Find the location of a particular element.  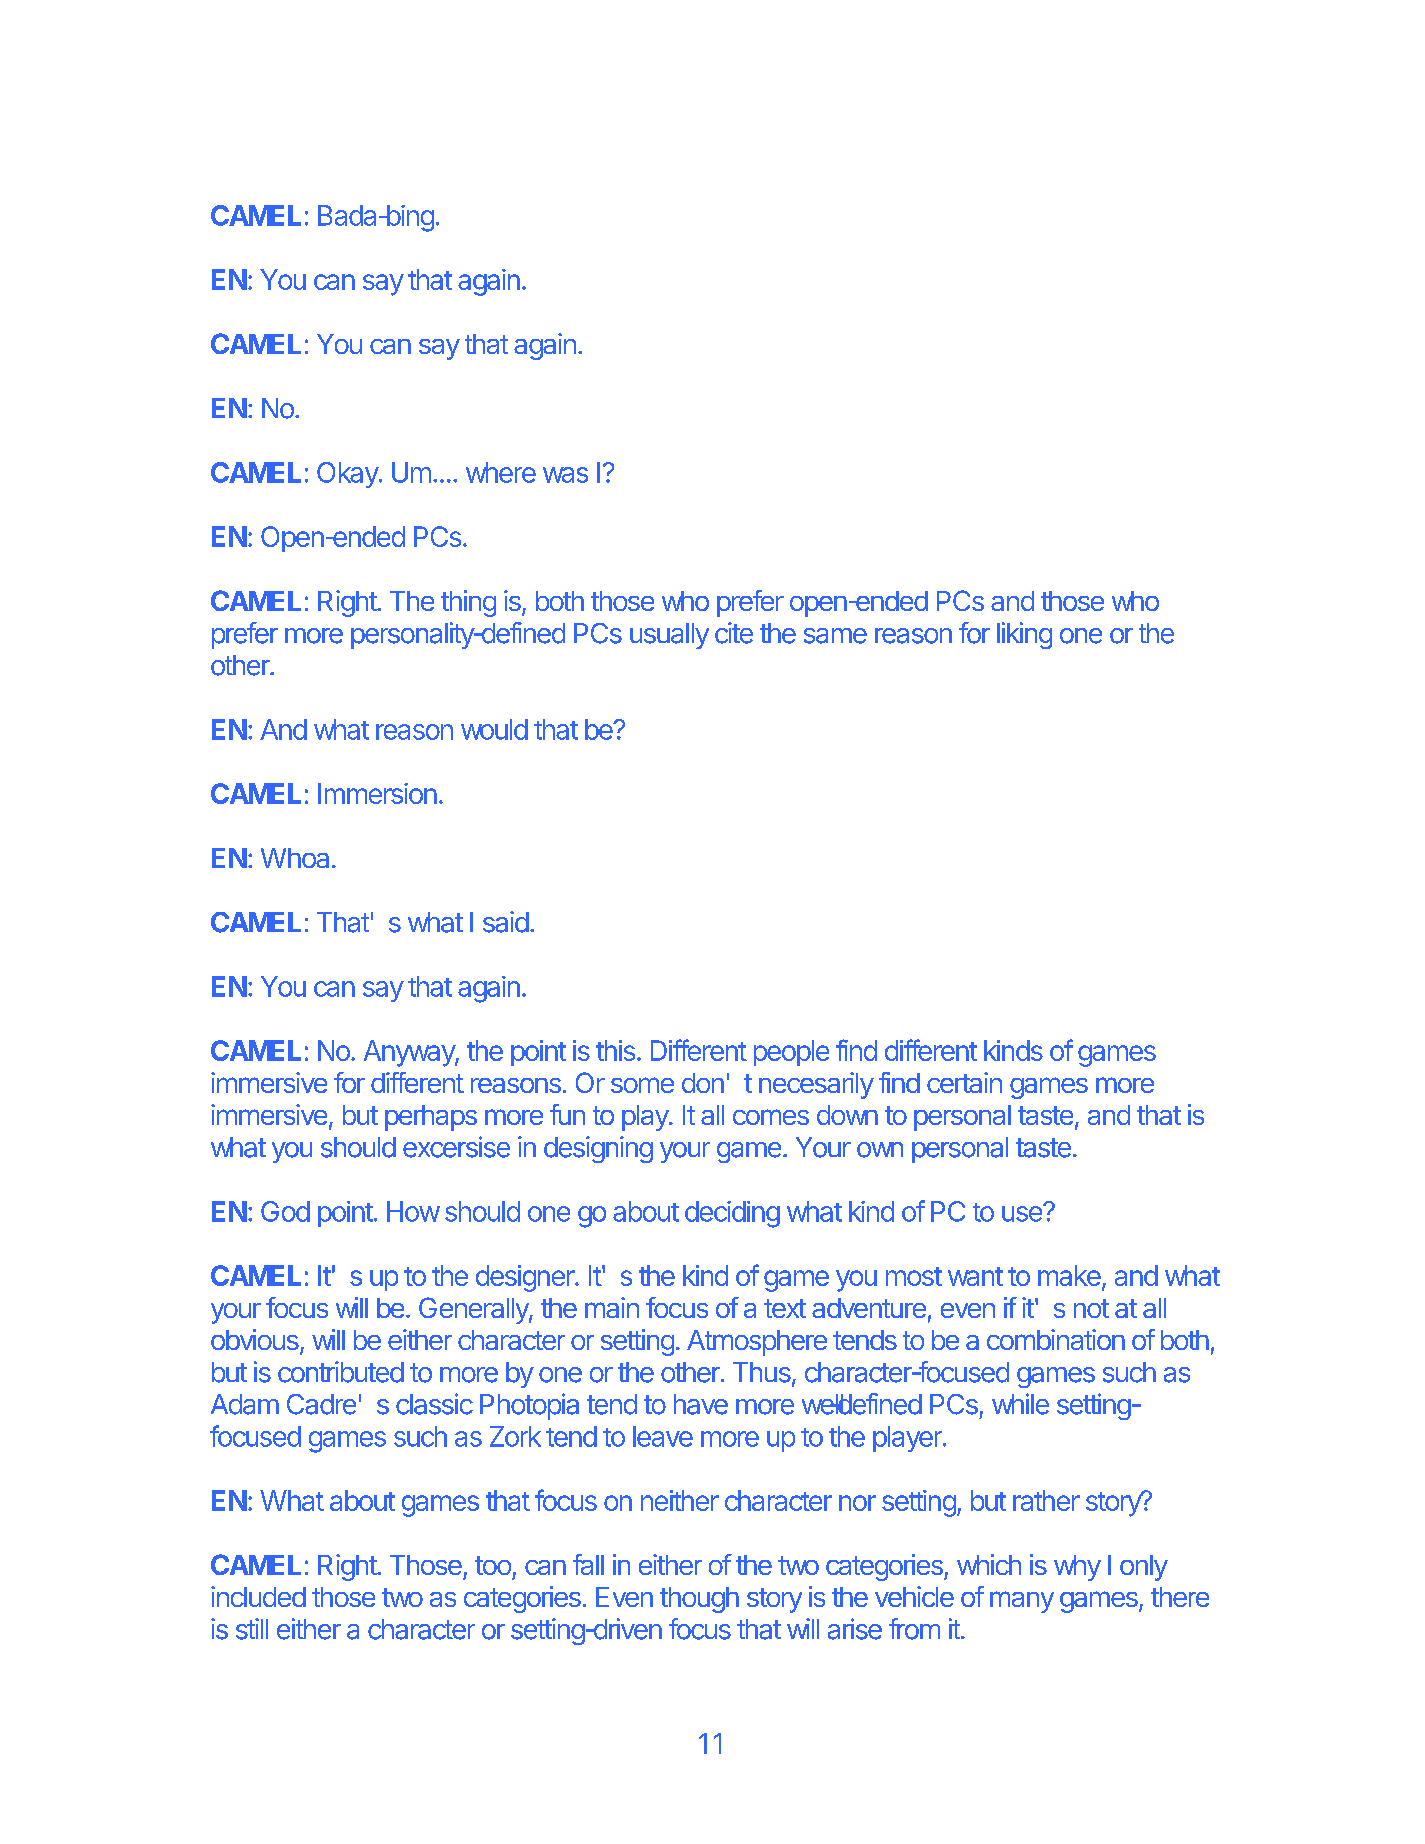

Okay is located at coordinates (348, 475).
